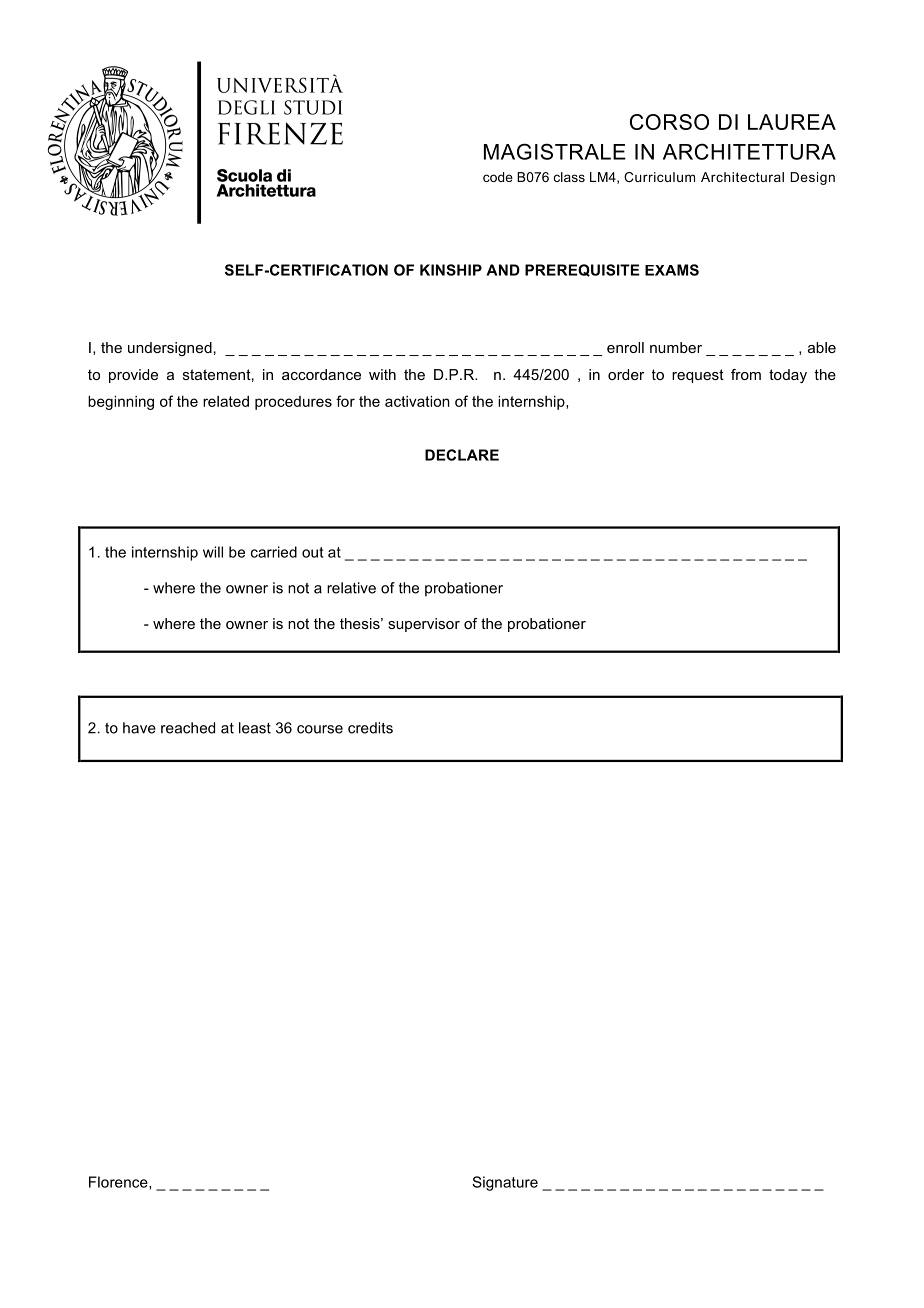 Image resolution: width=924 pixels, height=1308 pixels. What do you see at coordinates (742, 177) in the page?
I see `Architectural` at bounding box center [742, 177].
